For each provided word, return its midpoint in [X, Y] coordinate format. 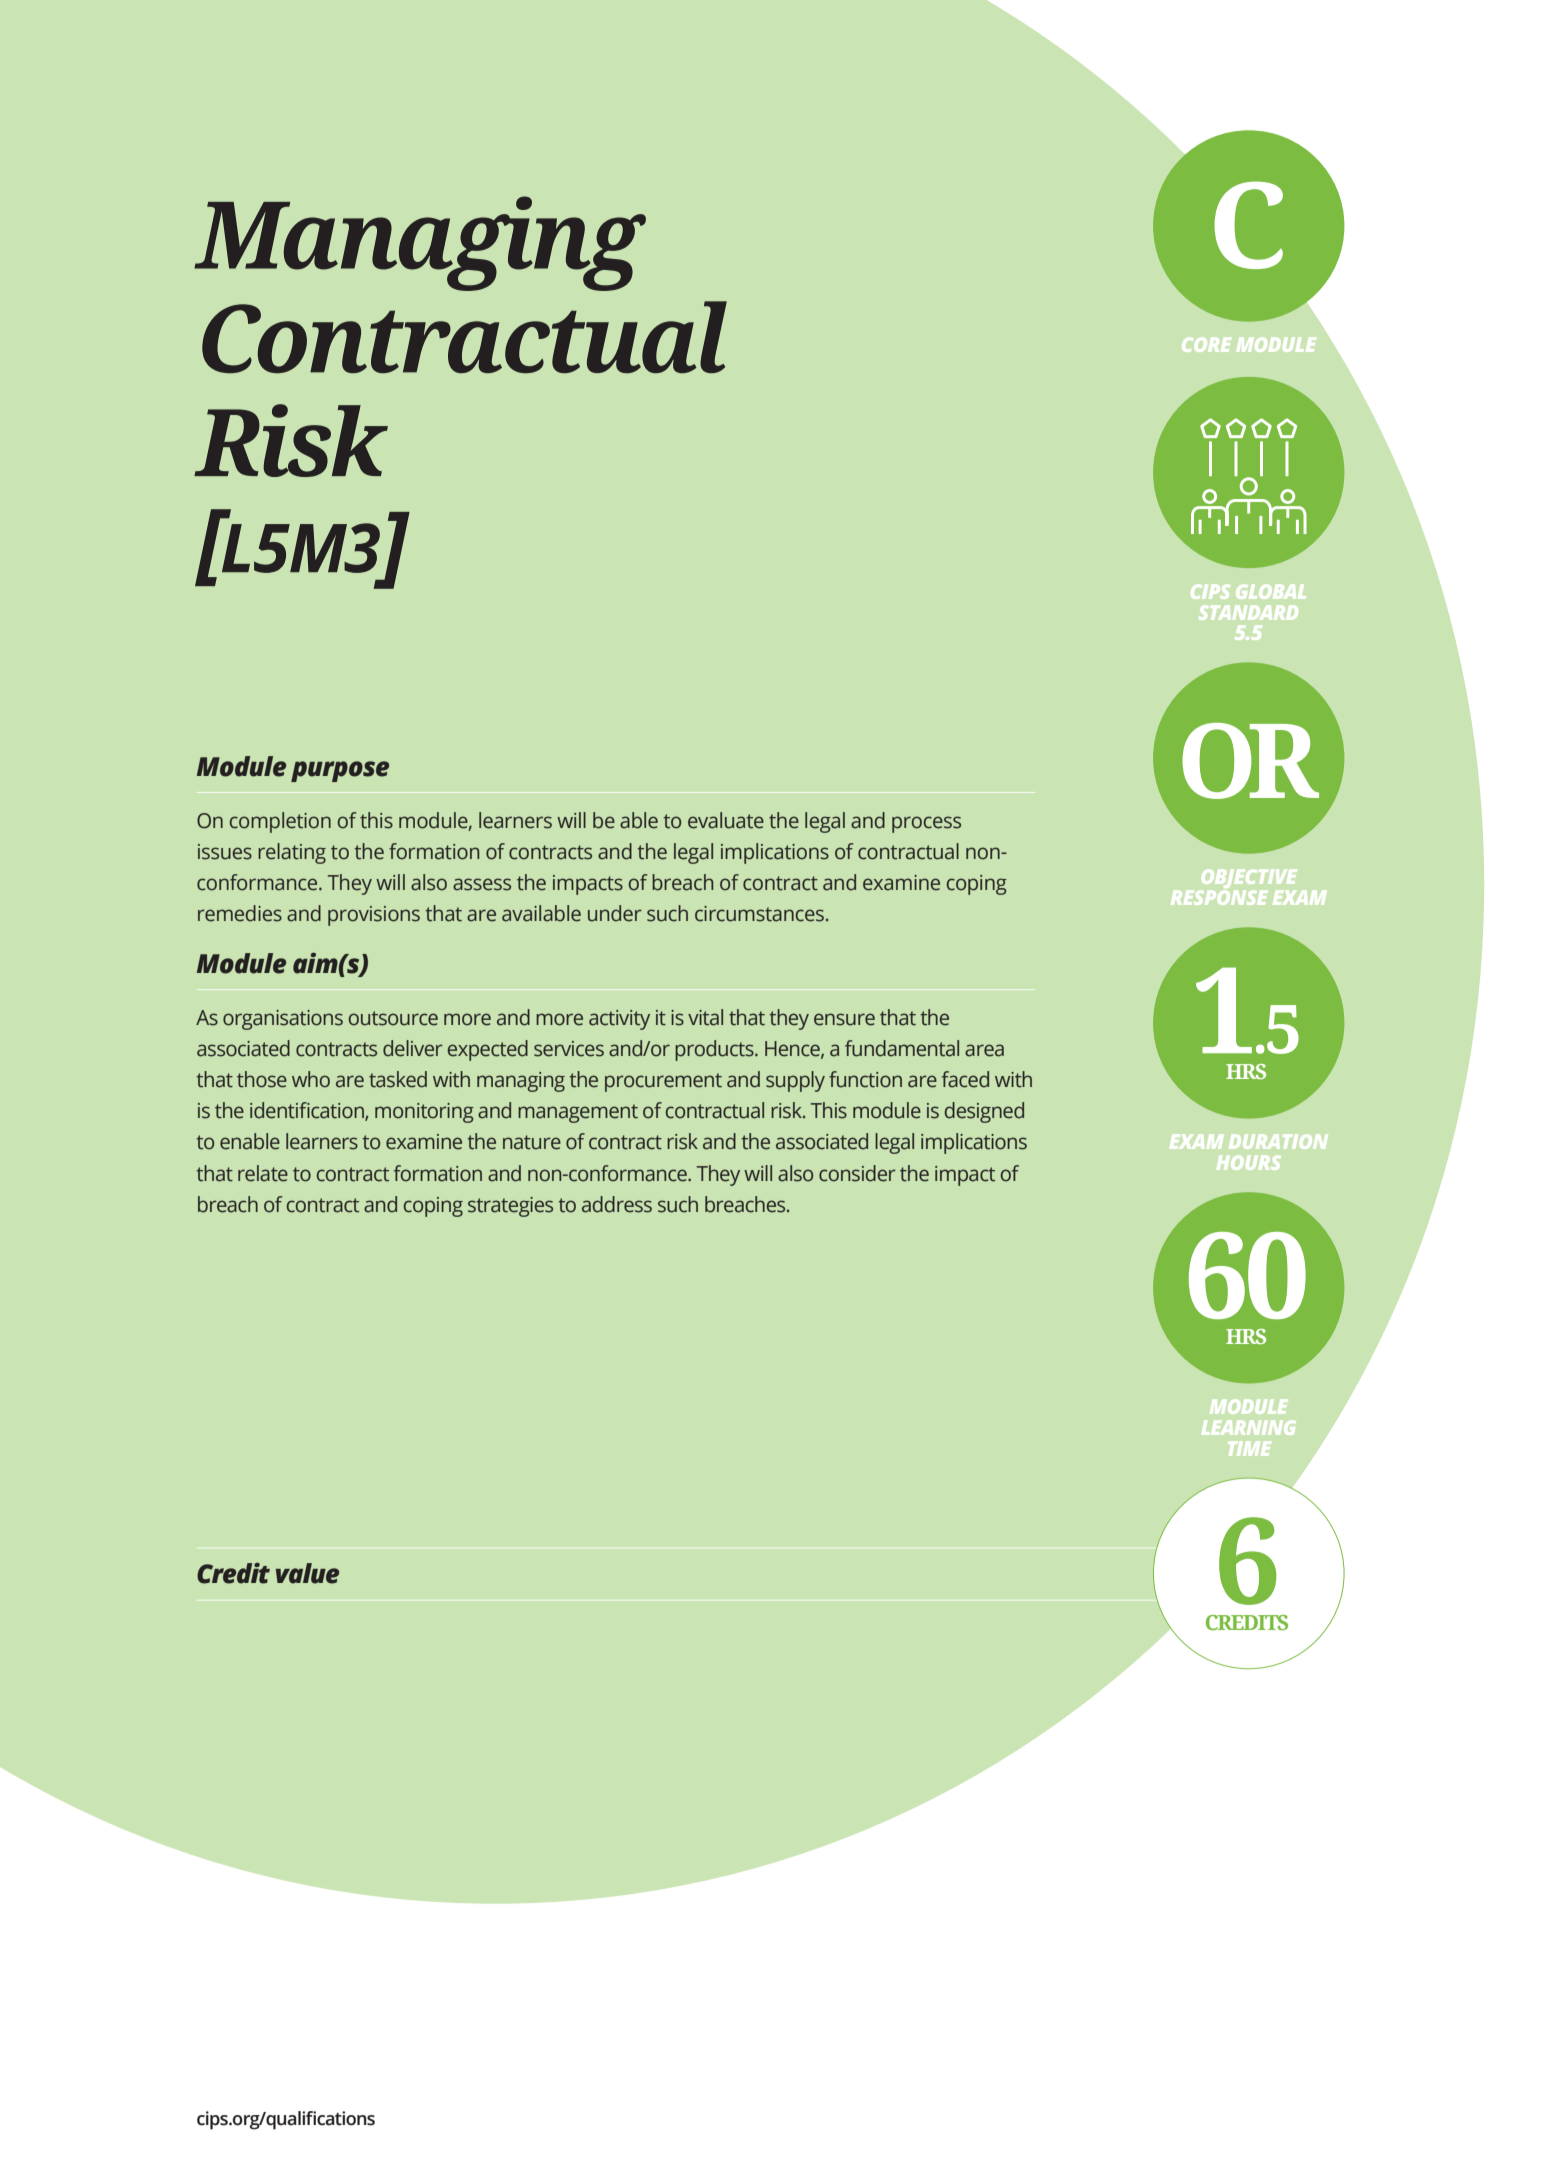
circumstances [759, 914]
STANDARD [1248, 613]
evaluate [726, 820]
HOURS [1249, 1163]
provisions [374, 916]
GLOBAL [1271, 592]
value [307, 1573]
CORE [1206, 345]
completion [280, 822]
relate [263, 1173]
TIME [1249, 1449]
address [617, 1204]
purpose [340, 771]
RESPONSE [1219, 898]
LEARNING [1249, 1428]
